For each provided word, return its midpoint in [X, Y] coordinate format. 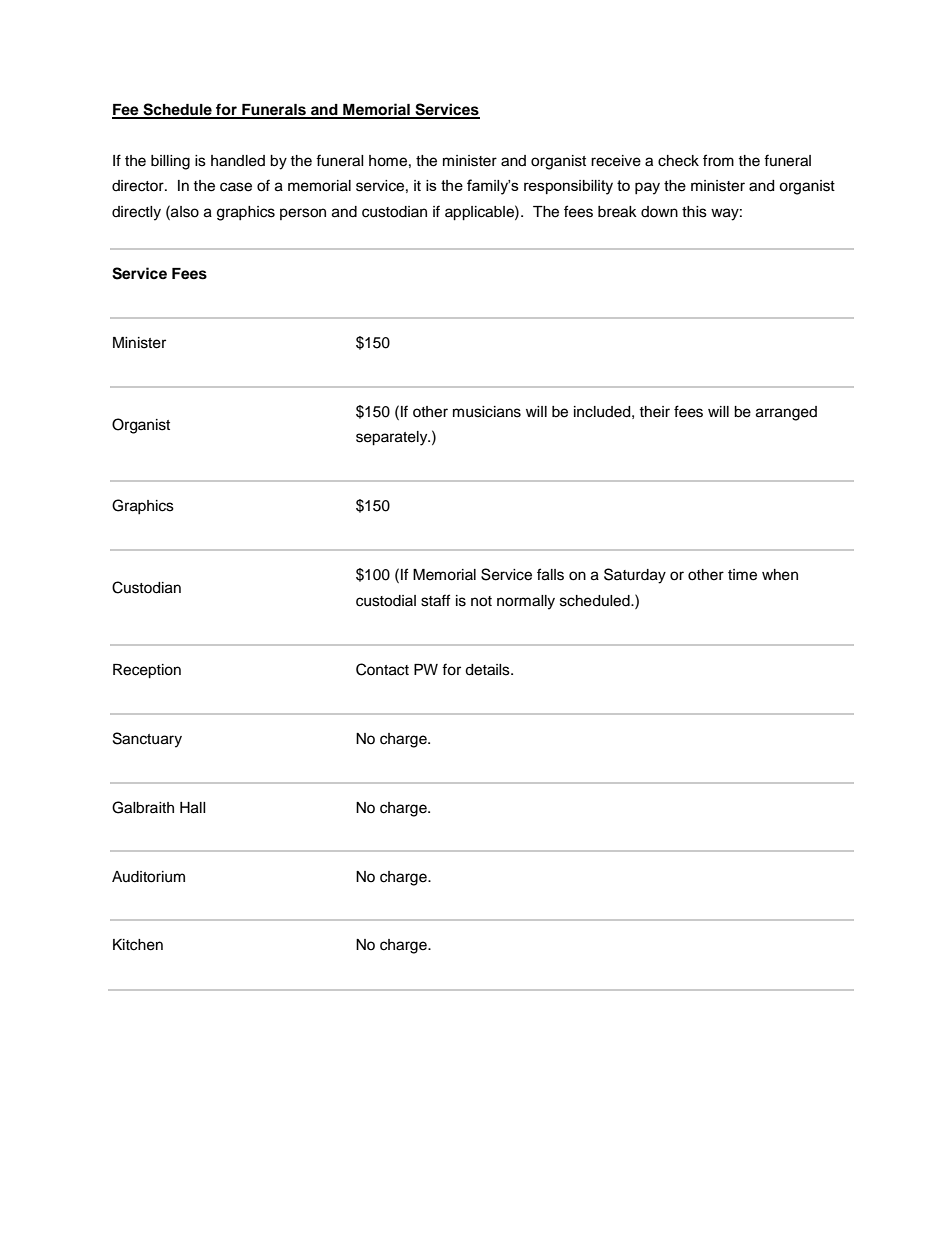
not [481, 601]
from [718, 160]
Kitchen [138, 945]
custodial [386, 601]
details [488, 670]
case [236, 187]
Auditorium [148, 877]
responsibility [568, 187]
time [742, 575]
